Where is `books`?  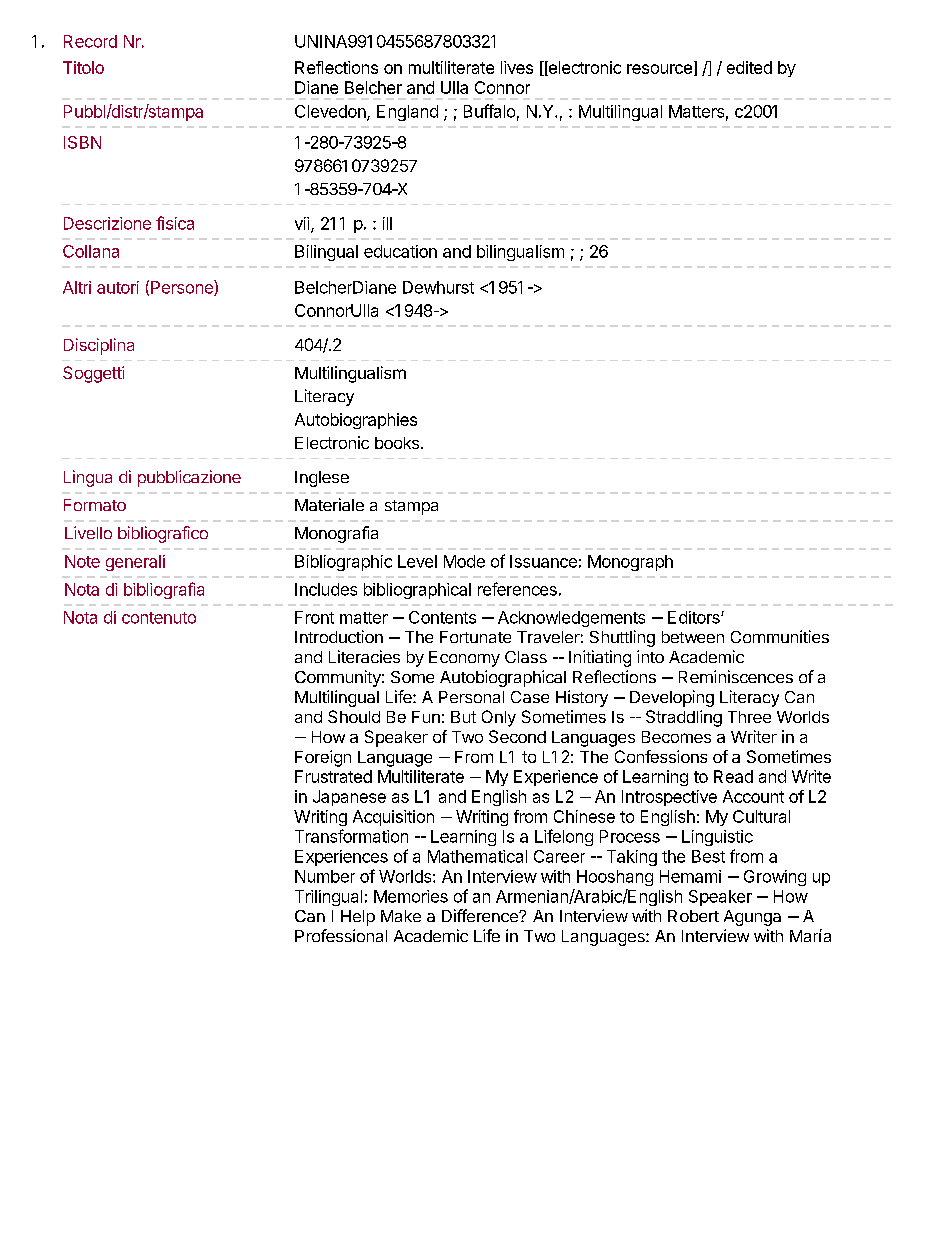 books is located at coordinates (397, 443).
